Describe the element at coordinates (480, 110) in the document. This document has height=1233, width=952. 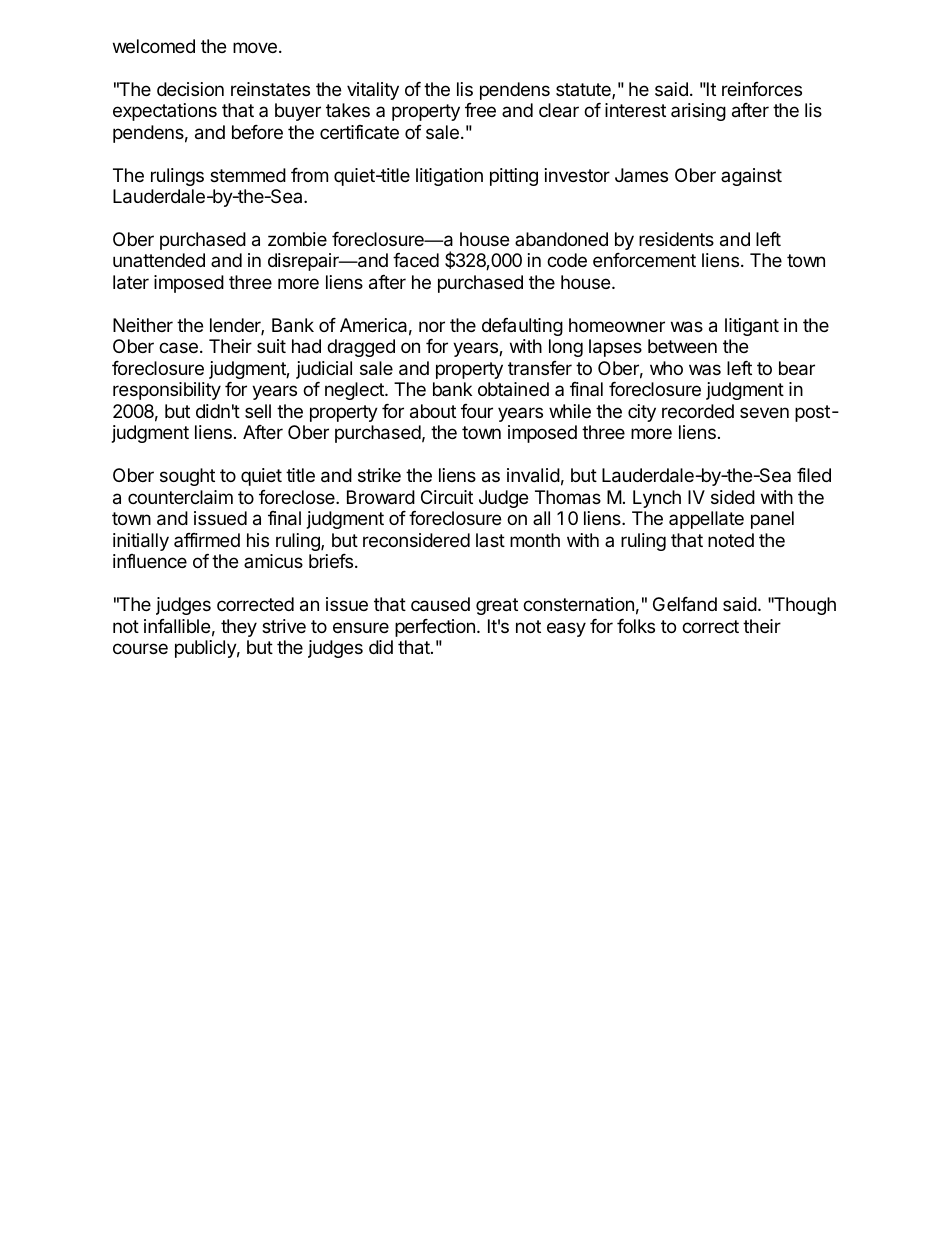
I see `free` at that location.
